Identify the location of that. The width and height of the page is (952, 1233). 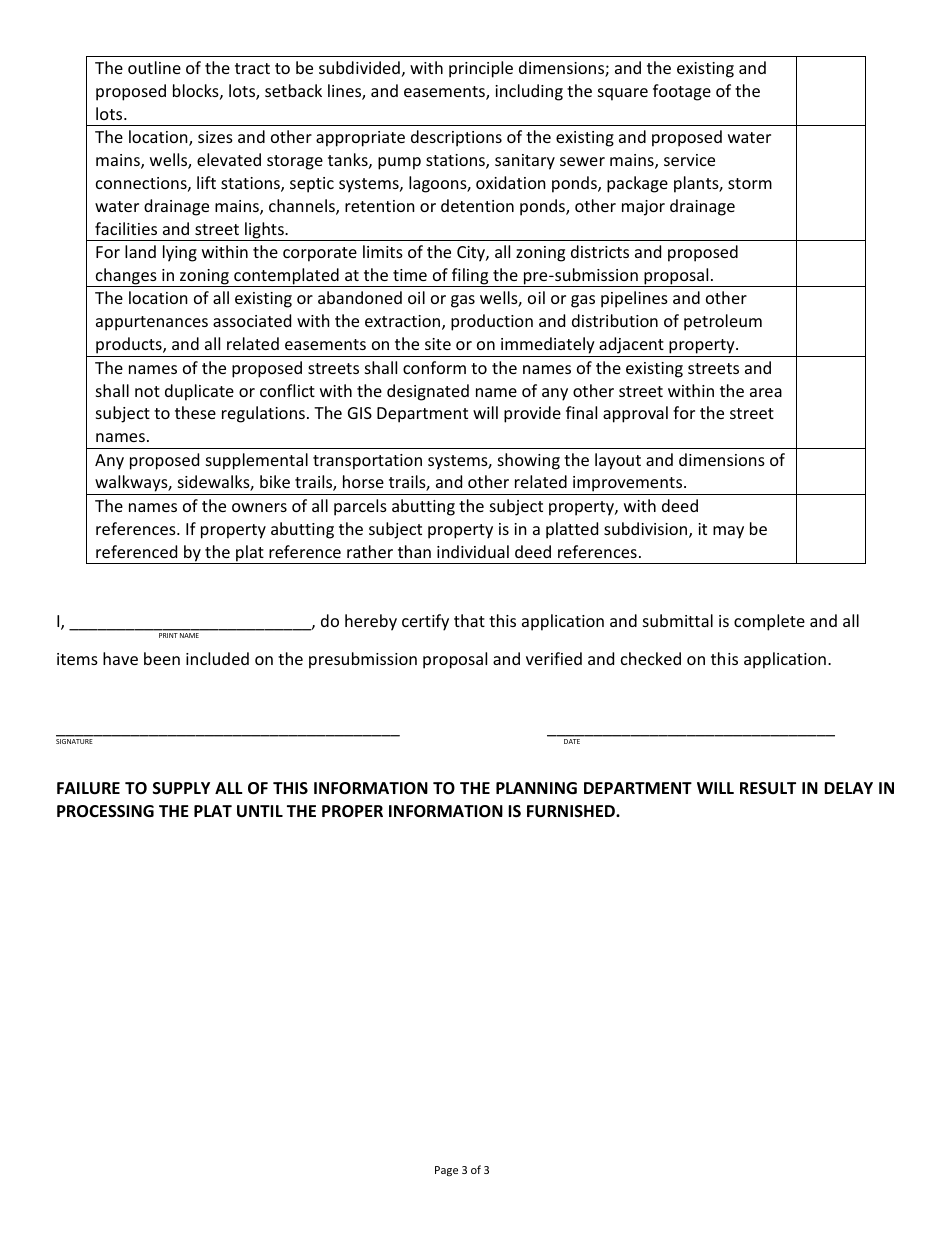
(469, 620).
